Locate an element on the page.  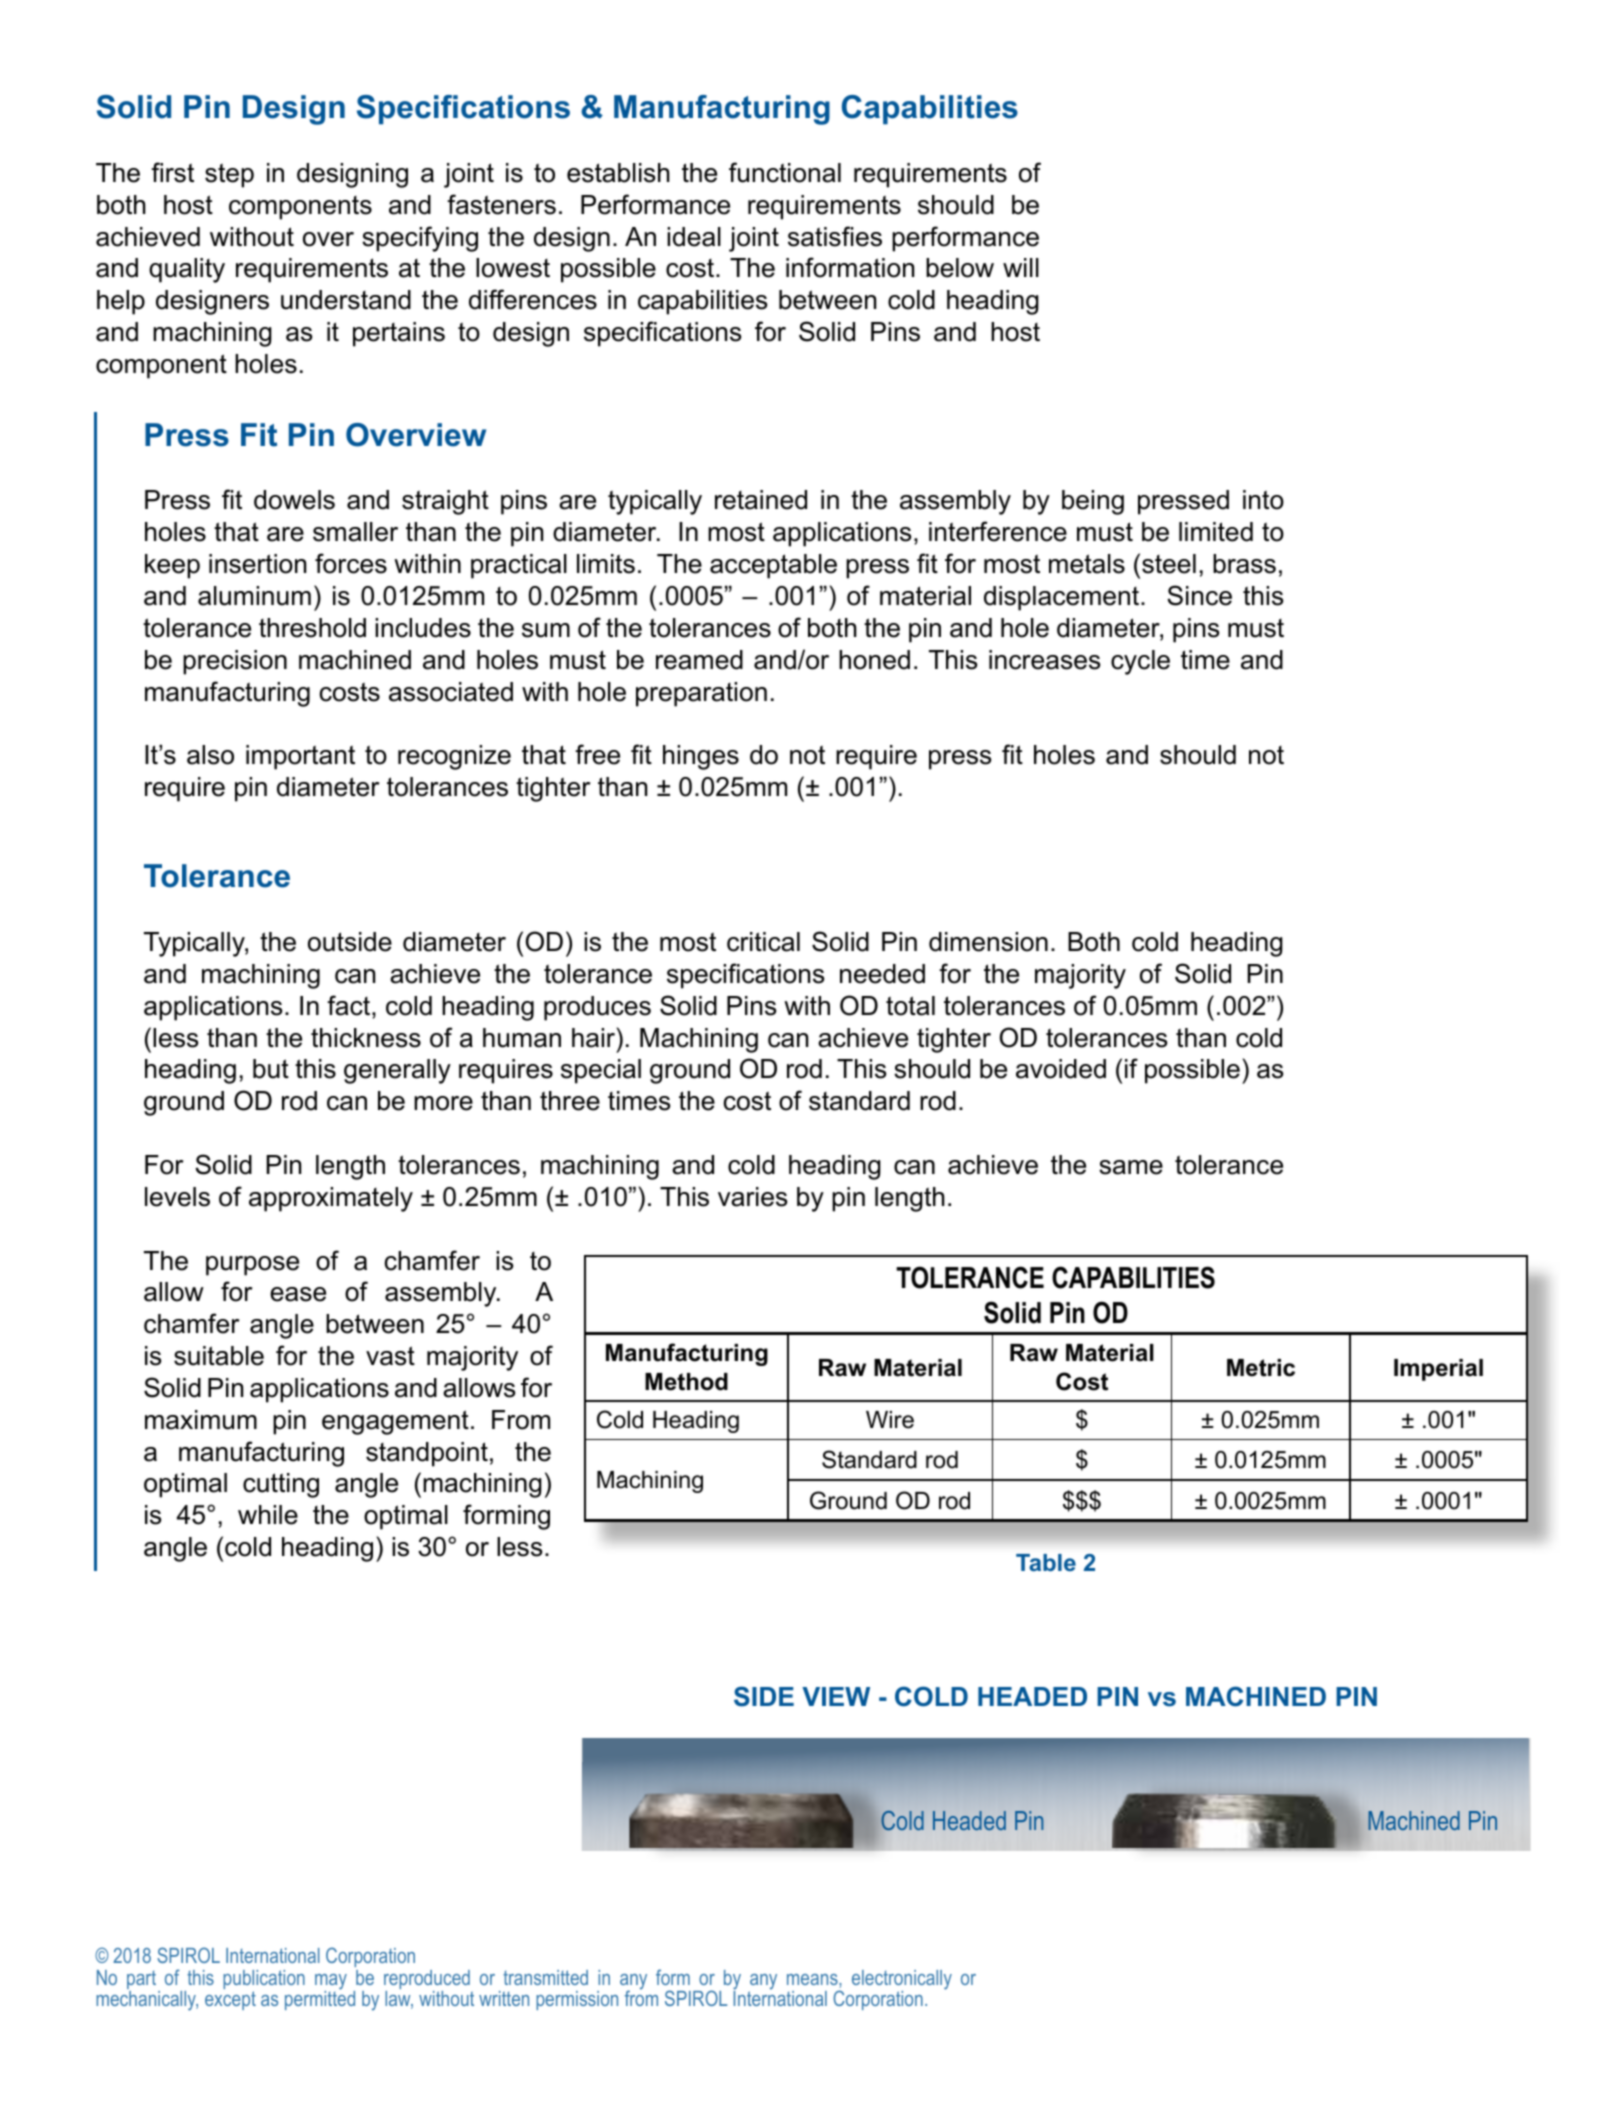
brass is located at coordinates (1244, 564).
